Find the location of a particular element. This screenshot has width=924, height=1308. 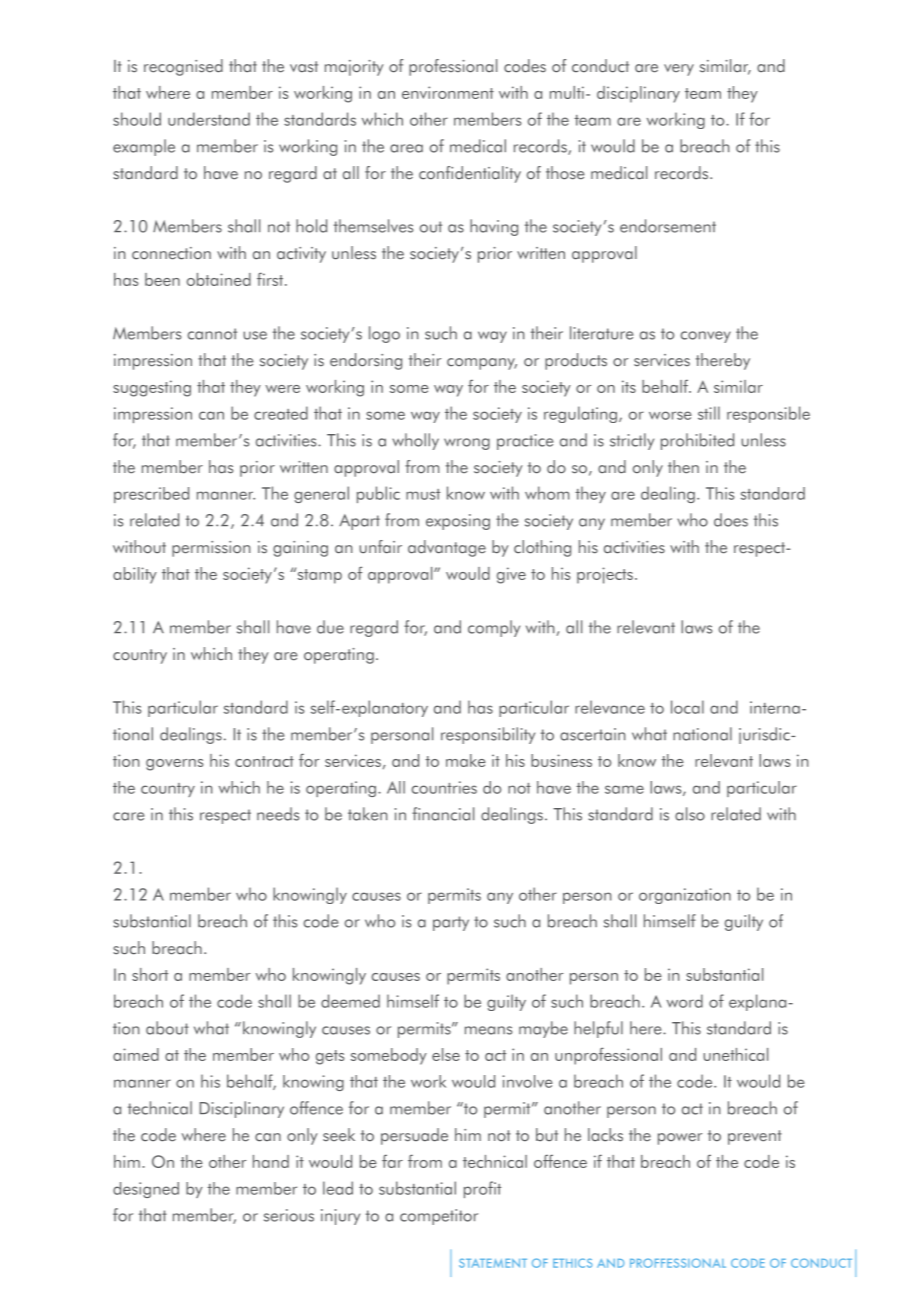

contract is located at coordinates (264, 761).
